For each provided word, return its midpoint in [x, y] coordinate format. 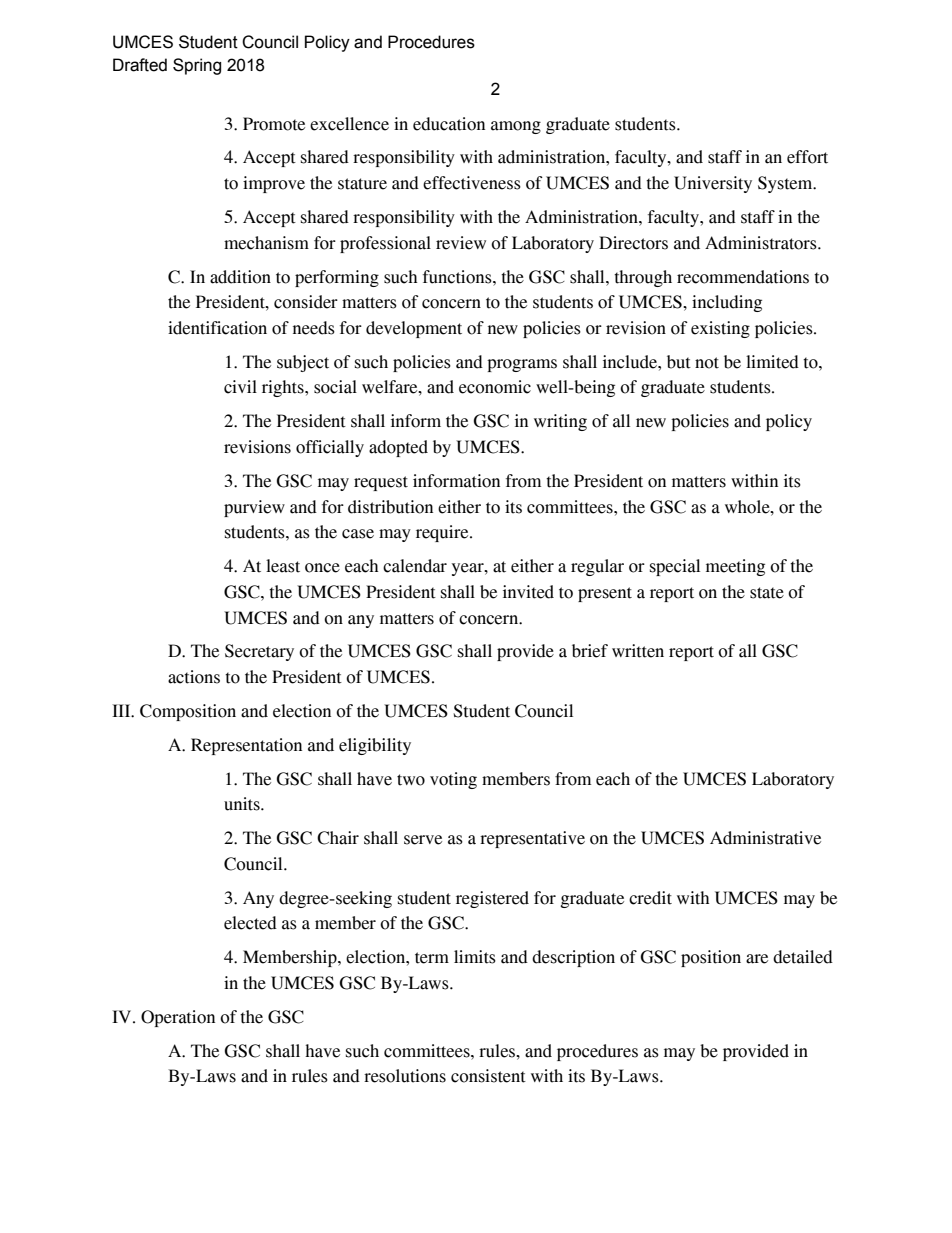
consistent [488, 1076]
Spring [197, 66]
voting [453, 780]
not [707, 363]
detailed [803, 957]
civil [240, 387]
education [449, 124]
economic [495, 387]
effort [807, 157]
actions [194, 677]
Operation [178, 1018]
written [638, 651]
